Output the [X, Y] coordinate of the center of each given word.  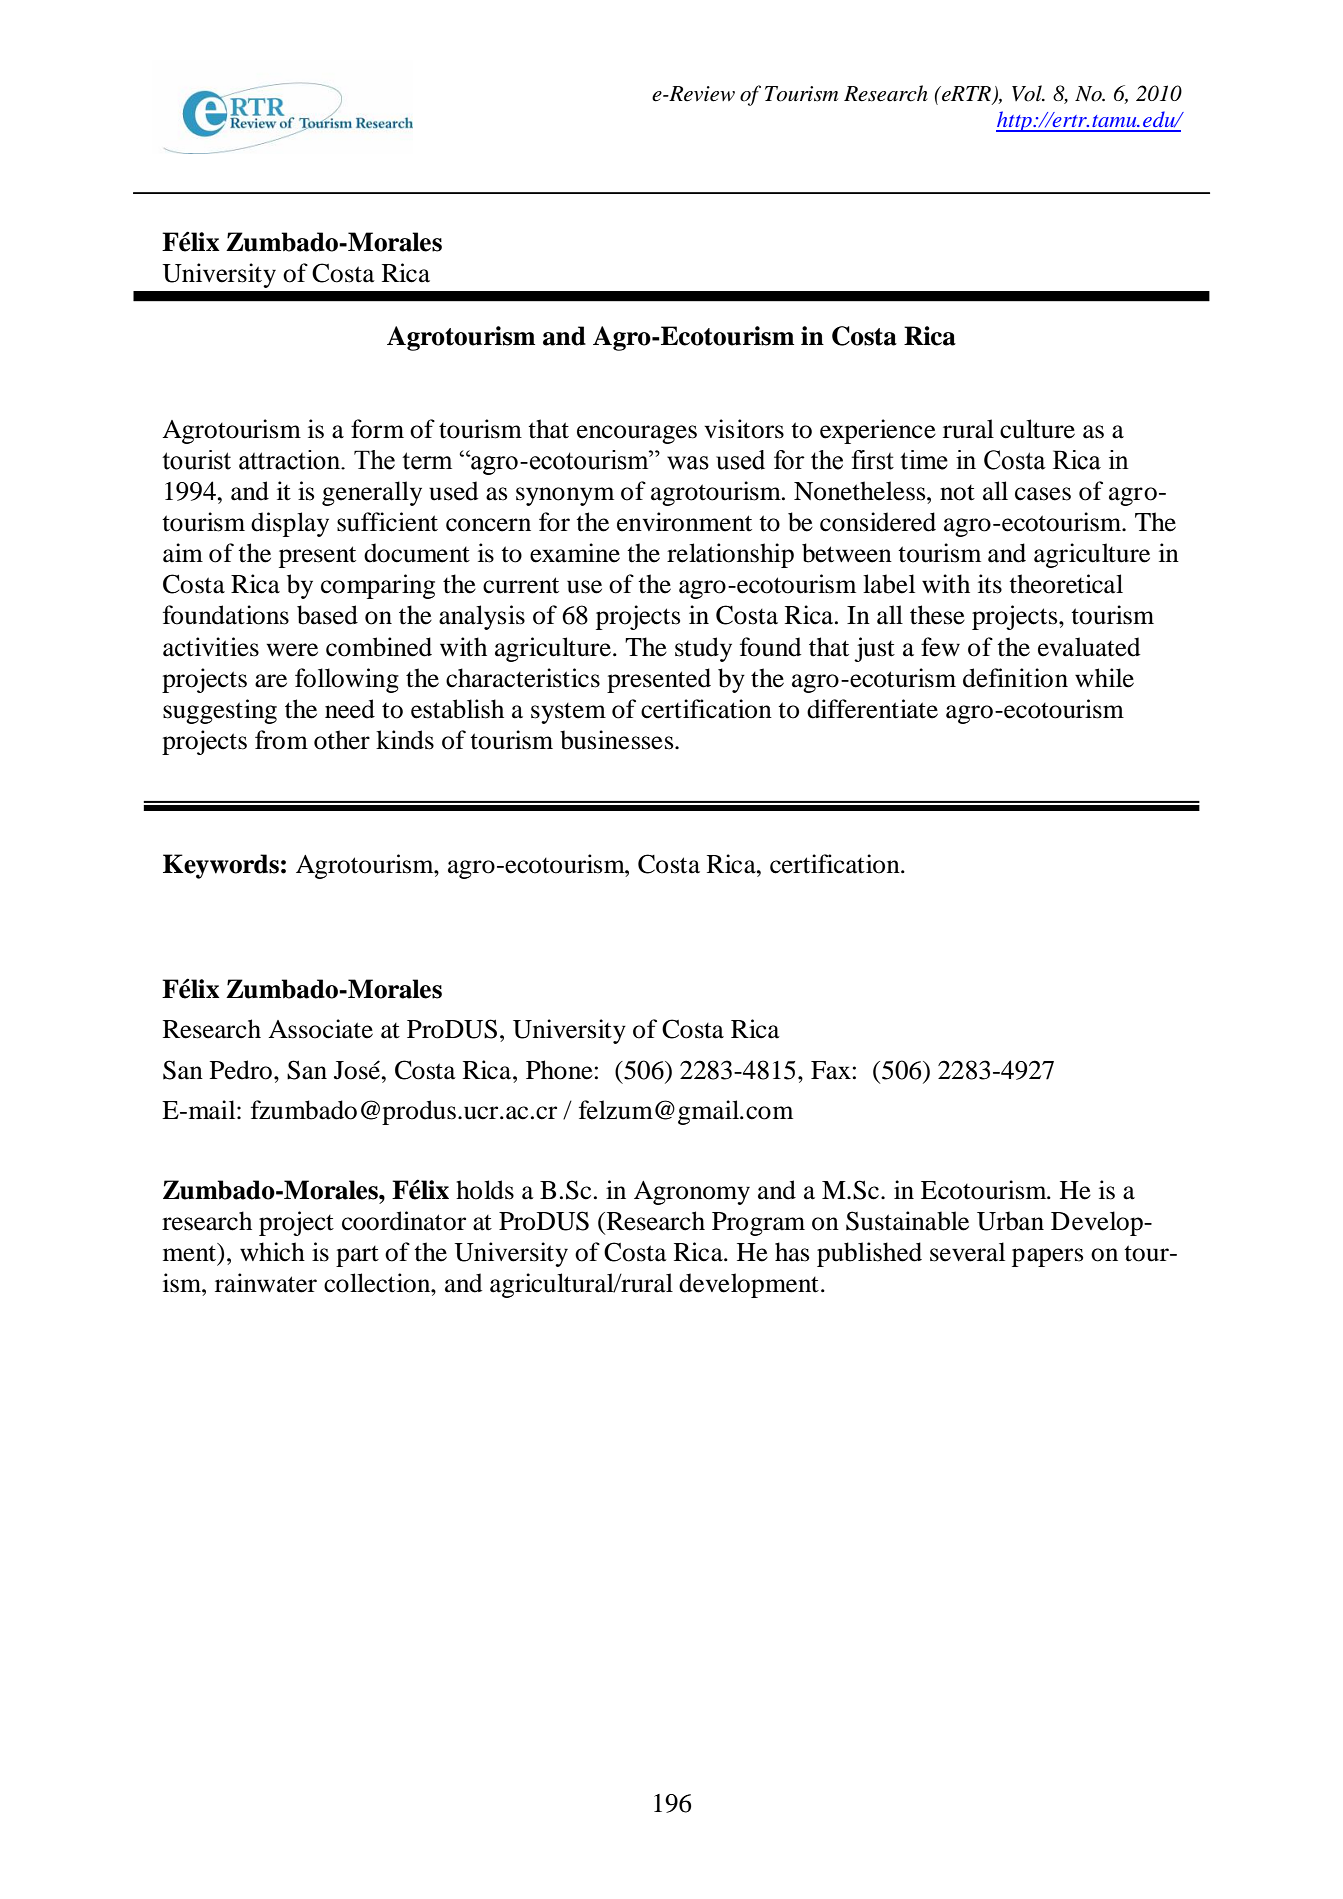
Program [758, 1224]
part [357, 1256]
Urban [1010, 1221]
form [377, 429]
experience [878, 431]
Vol [1028, 93]
